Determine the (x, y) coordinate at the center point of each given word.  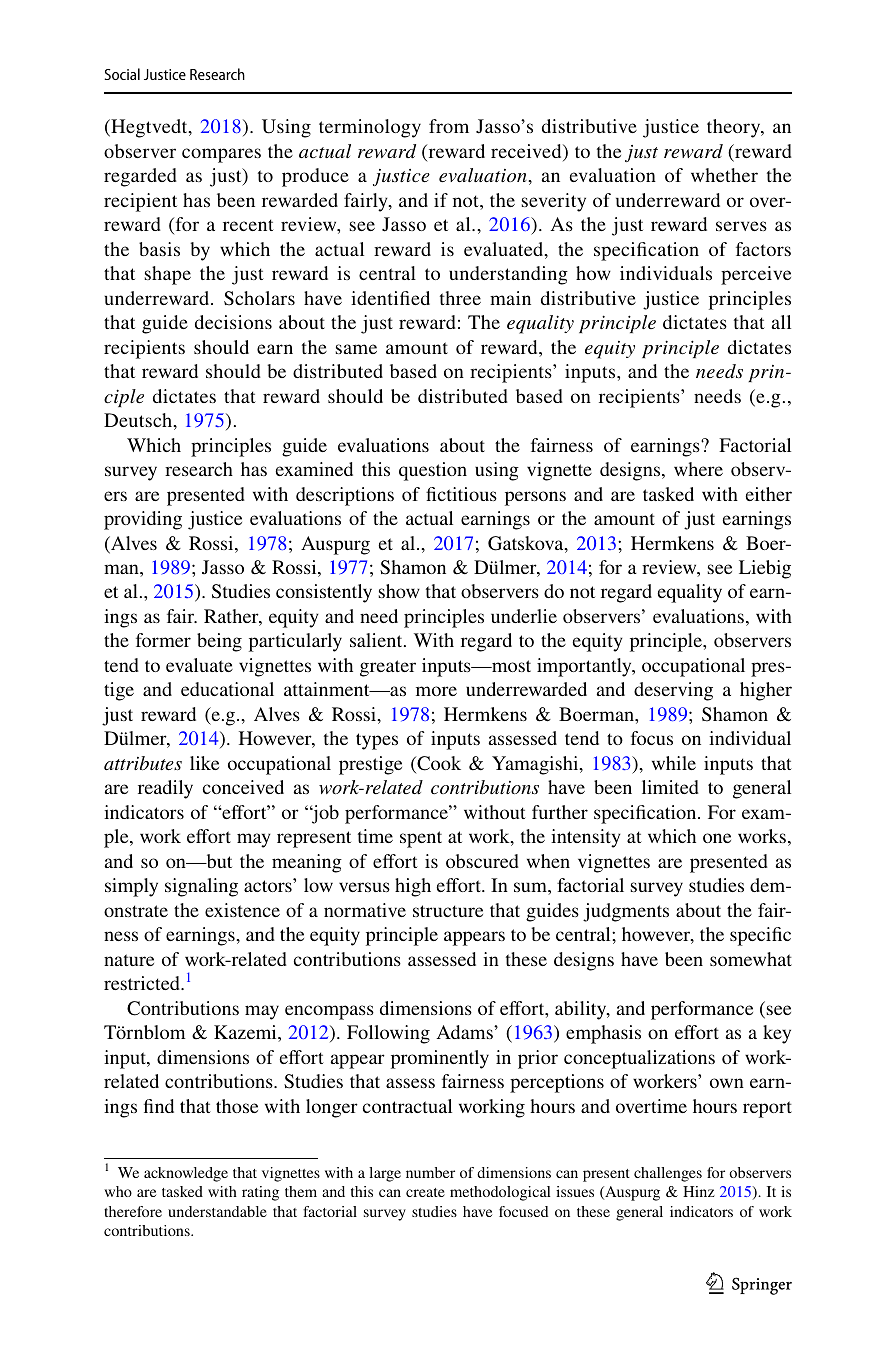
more (436, 691)
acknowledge (186, 1174)
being (219, 642)
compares (221, 155)
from (449, 126)
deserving (673, 691)
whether (724, 175)
